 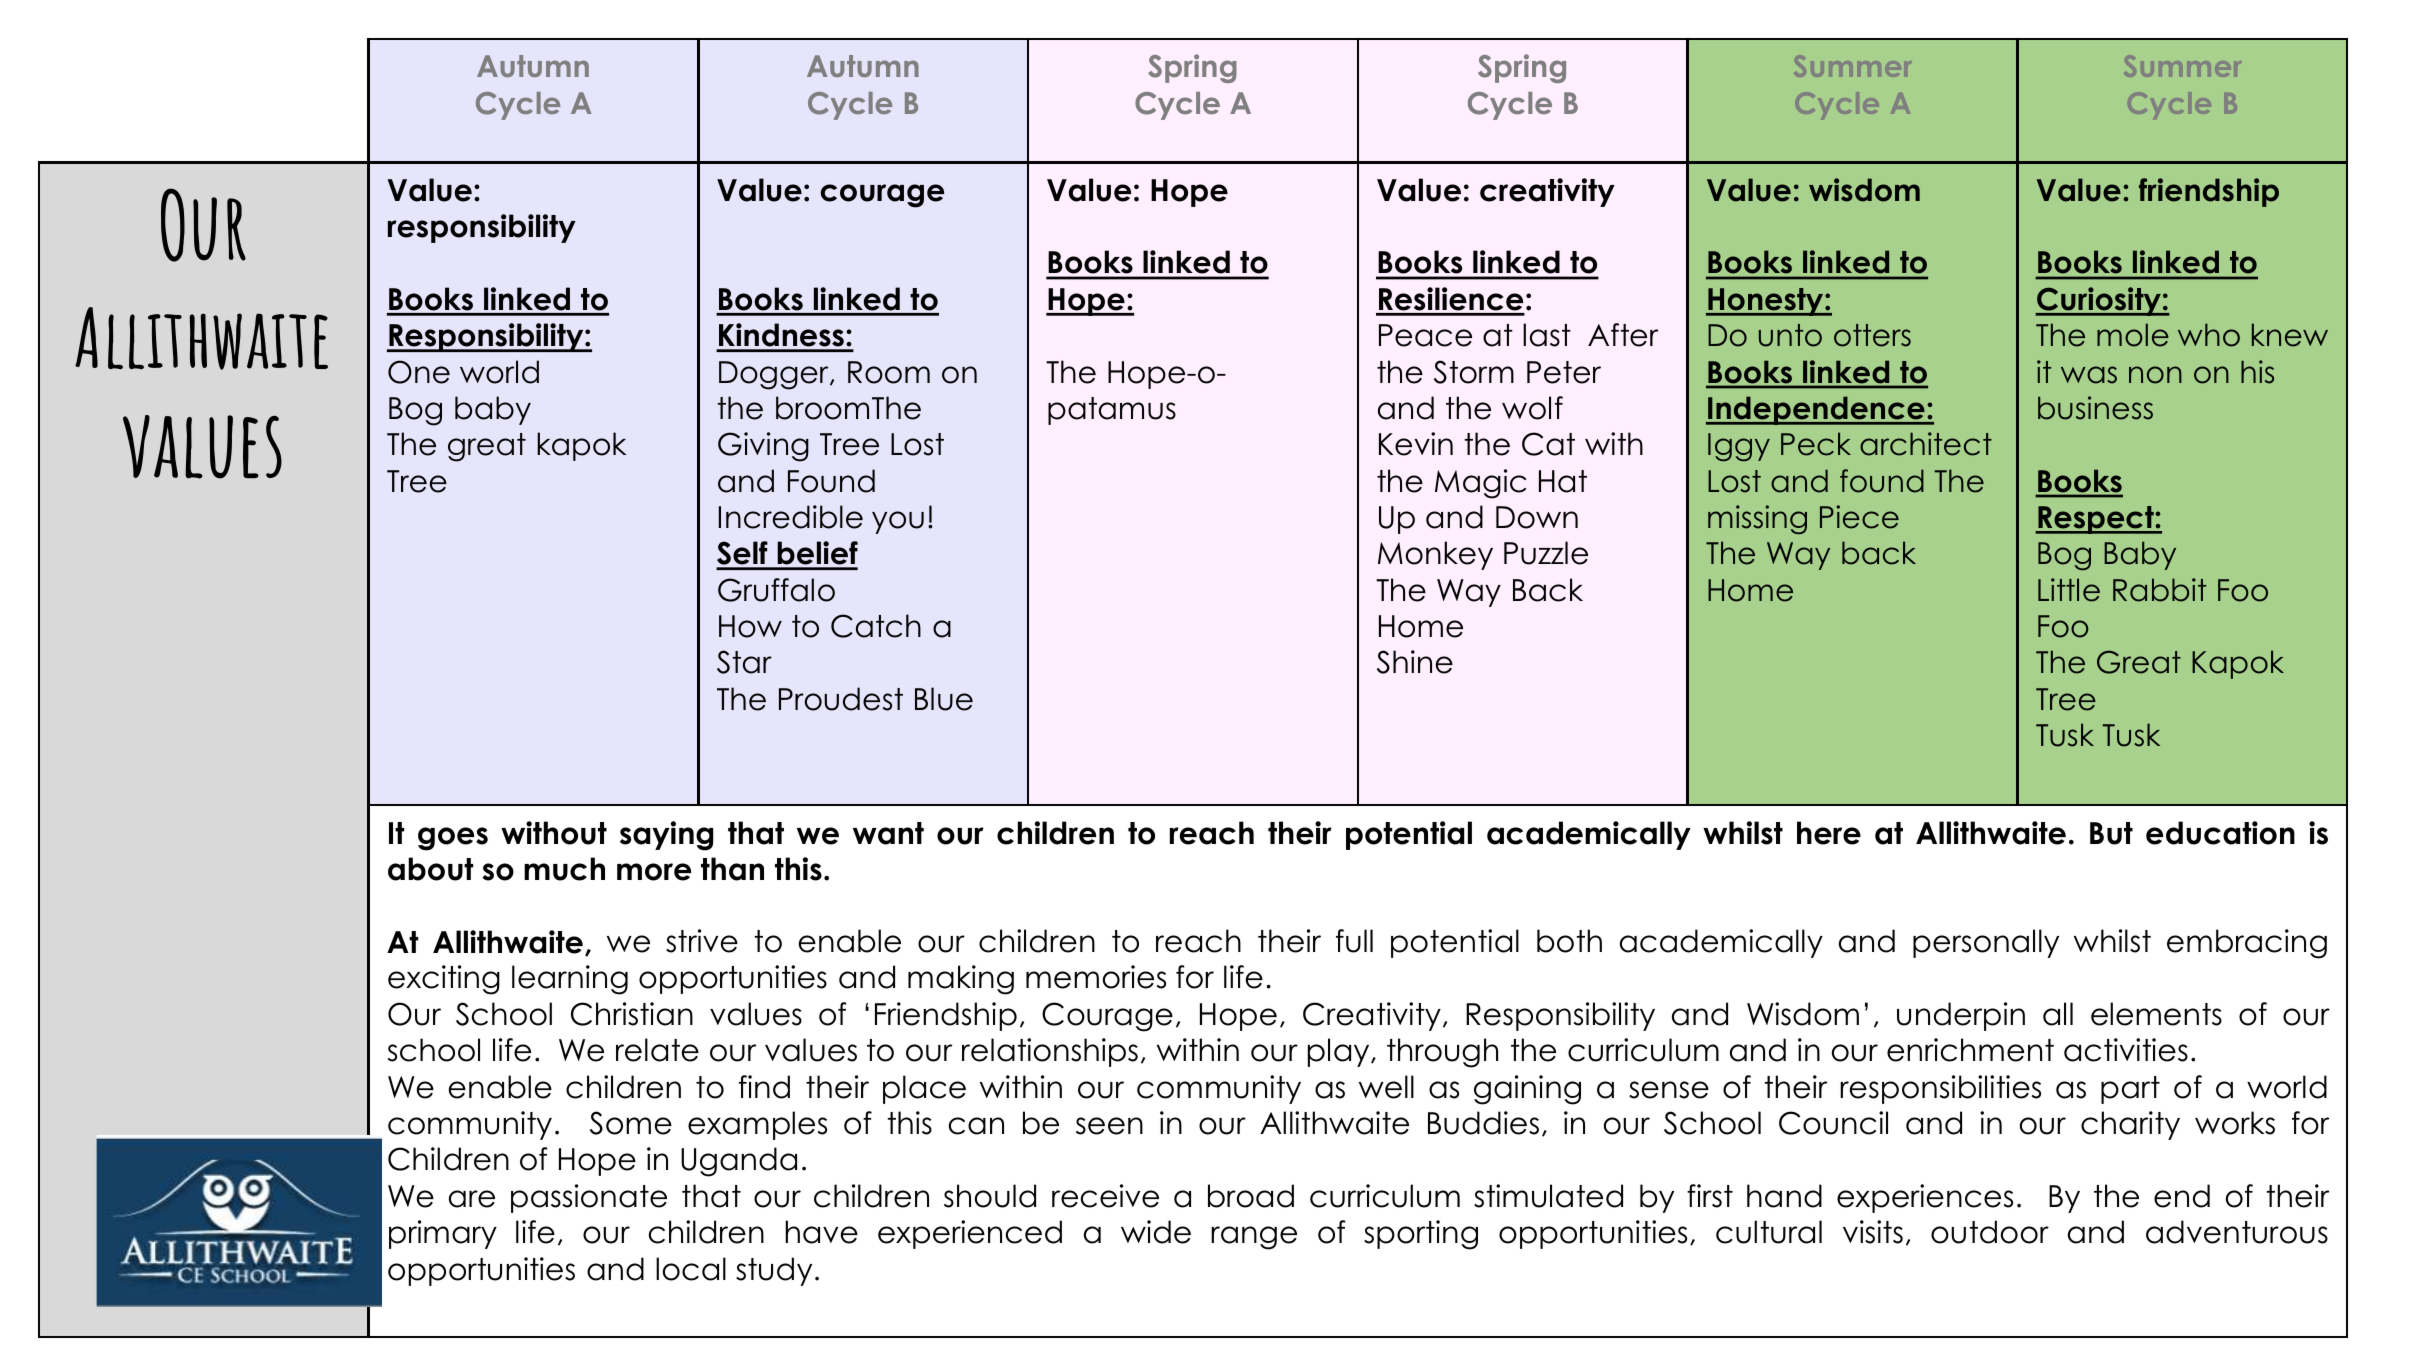 I want to click on saying, so click(x=666, y=836).
